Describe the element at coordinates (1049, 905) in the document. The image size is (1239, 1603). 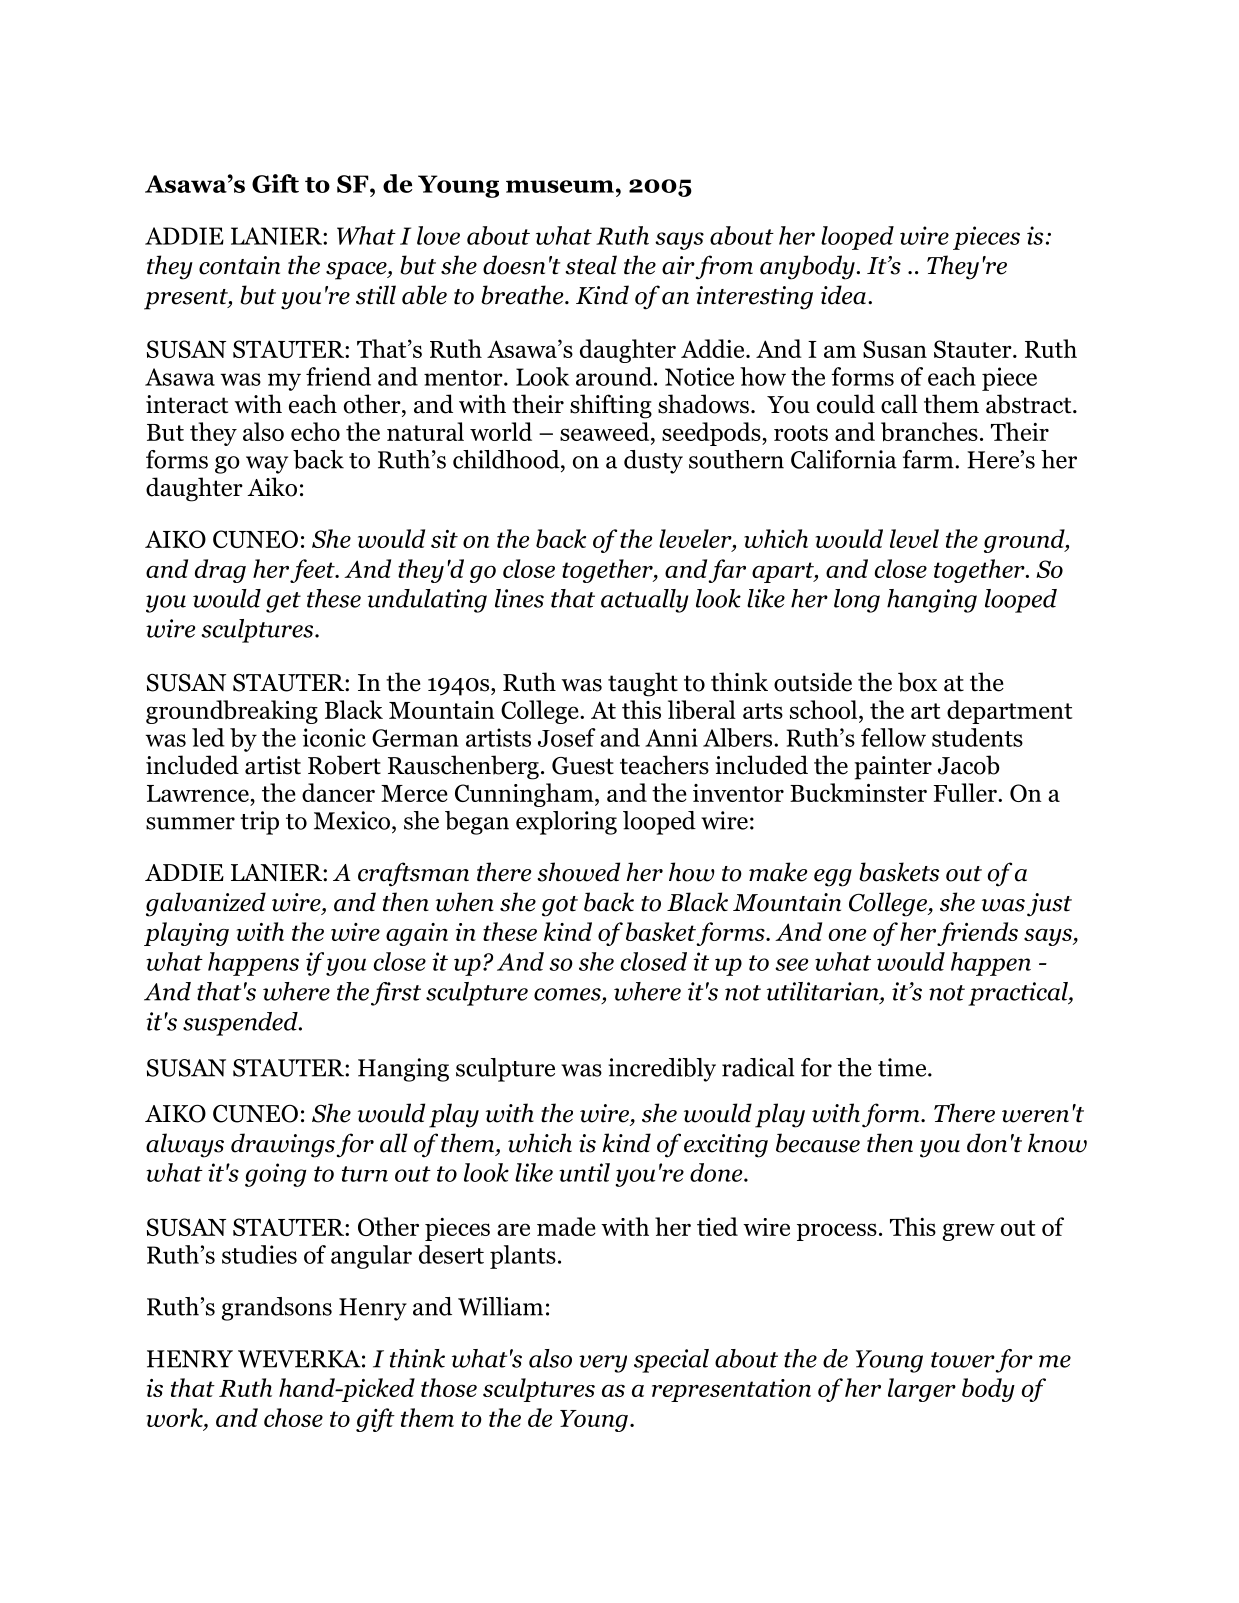
I see `just` at that location.
